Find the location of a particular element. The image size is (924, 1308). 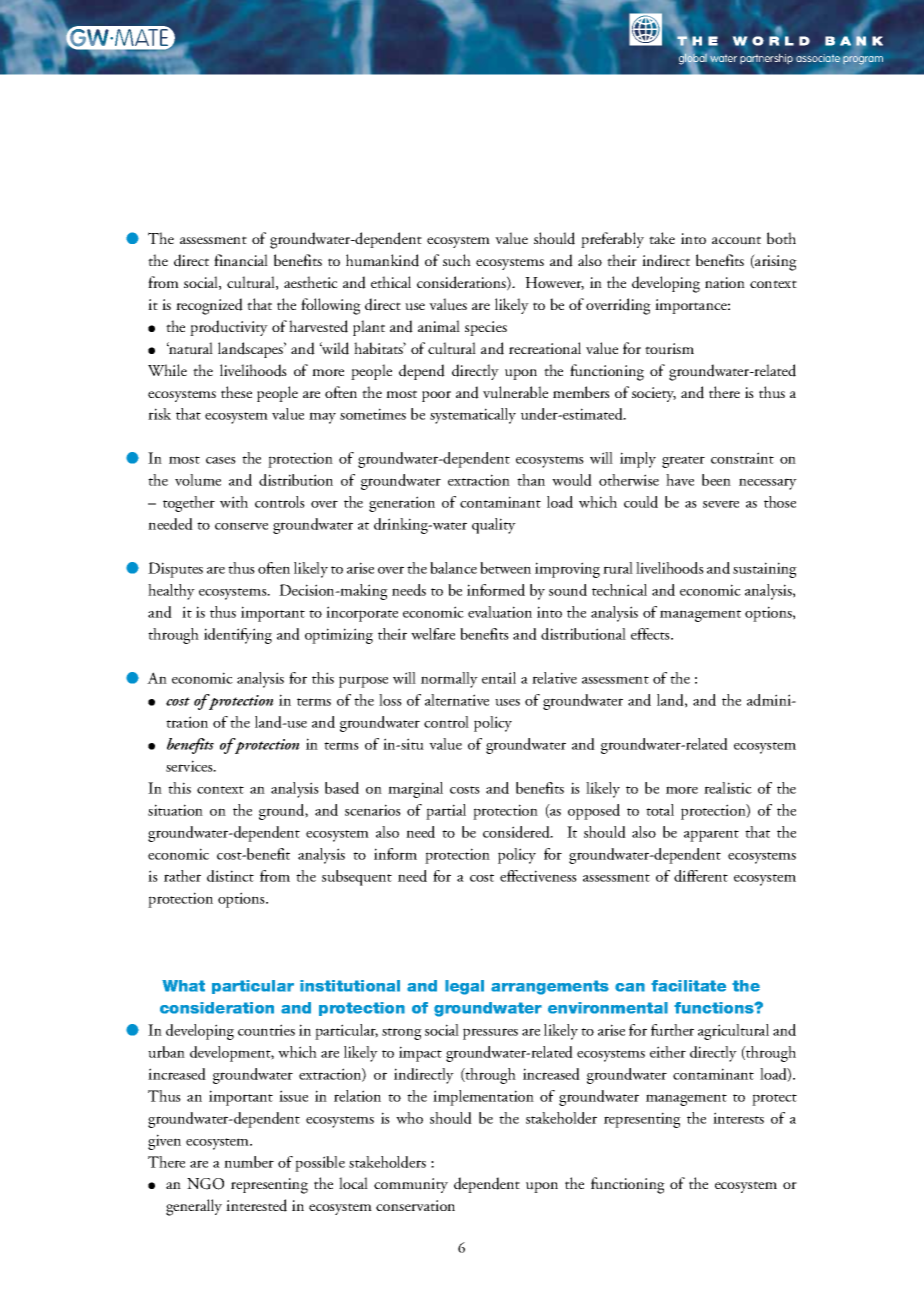

alternative is located at coordinates (457, 700).
